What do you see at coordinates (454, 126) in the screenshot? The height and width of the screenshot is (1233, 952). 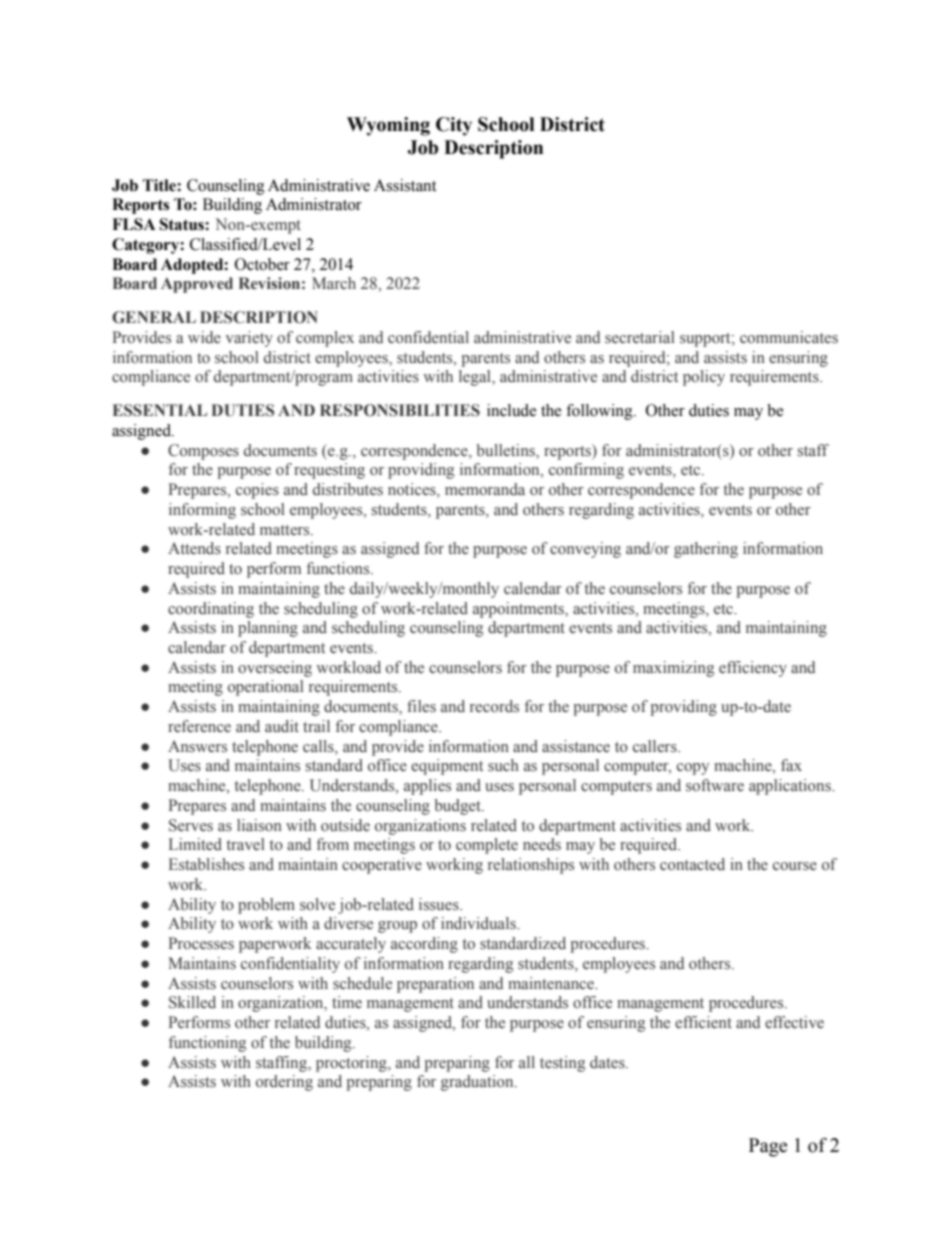 I see `City` at bounding box center [454, 126].
